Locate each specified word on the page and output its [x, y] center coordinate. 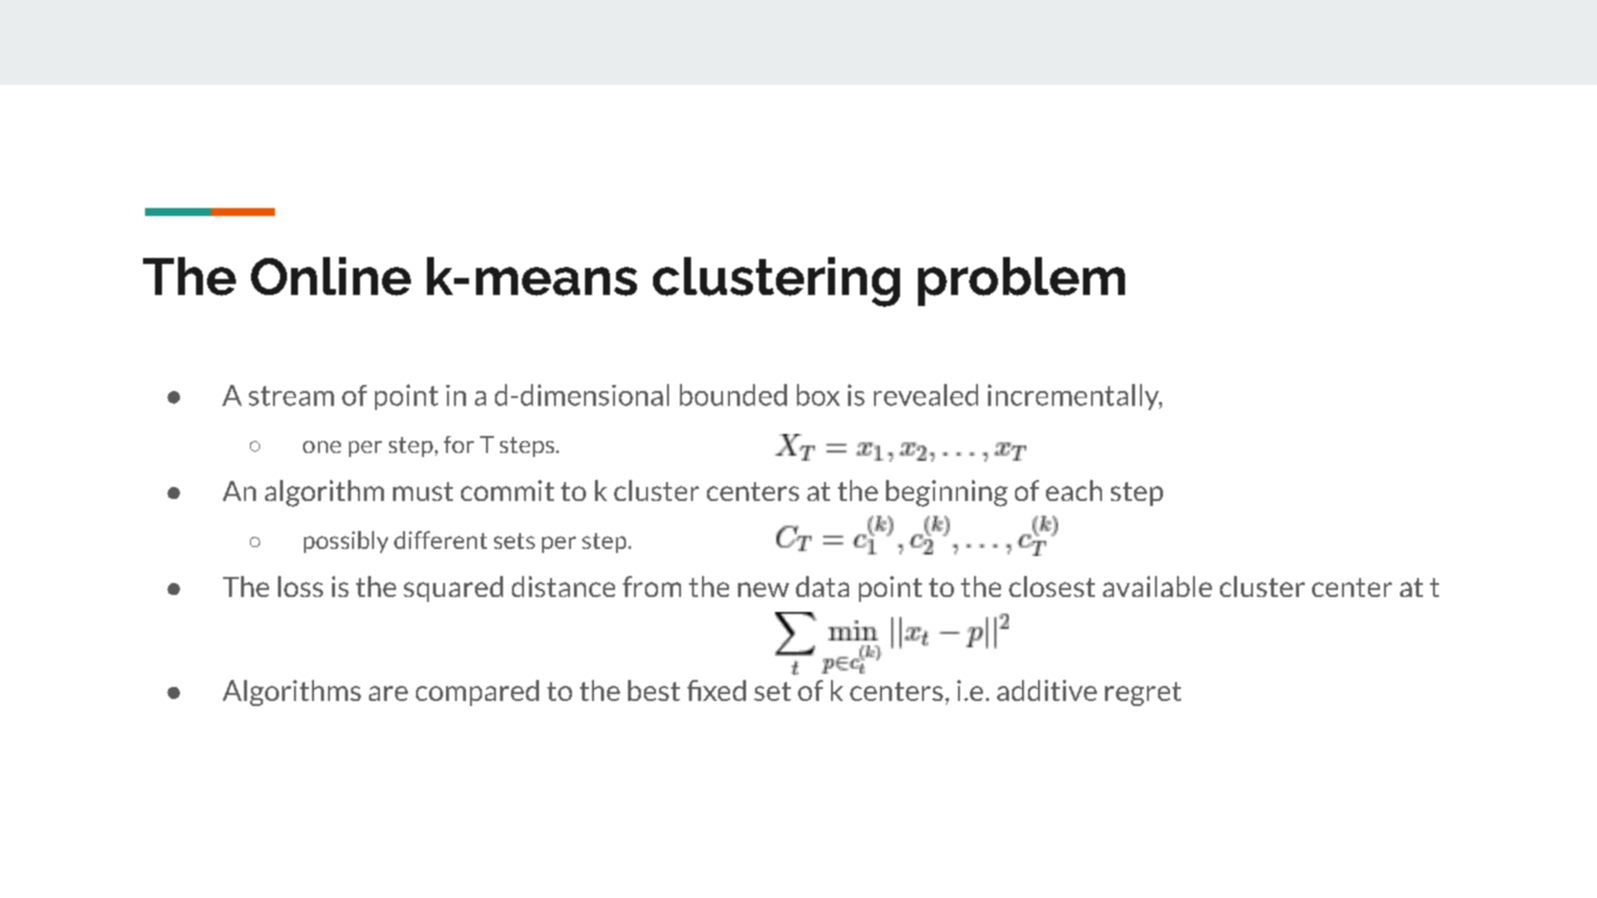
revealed [926, 395]
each [1074, 490]
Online [331, 276]
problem [1021, 281]
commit [507, 490]
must [423, 491]
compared [477, 693]
